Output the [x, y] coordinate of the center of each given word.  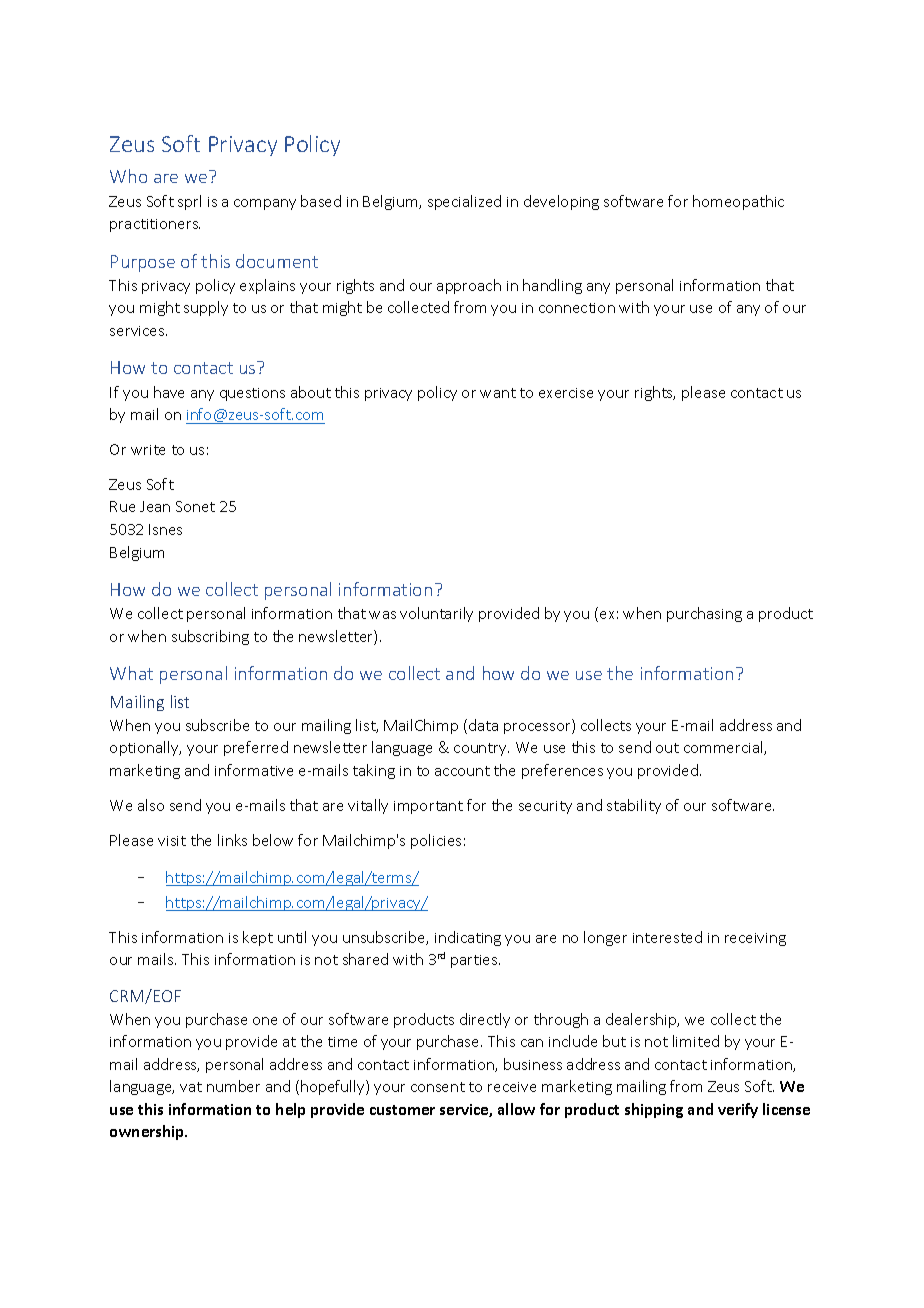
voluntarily [436, 614]
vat [191, 1087]
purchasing [704, 614]
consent [438, 1087]
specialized [464, 202]
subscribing [210, 637]
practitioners [155, 225]
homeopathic [738, 202]
